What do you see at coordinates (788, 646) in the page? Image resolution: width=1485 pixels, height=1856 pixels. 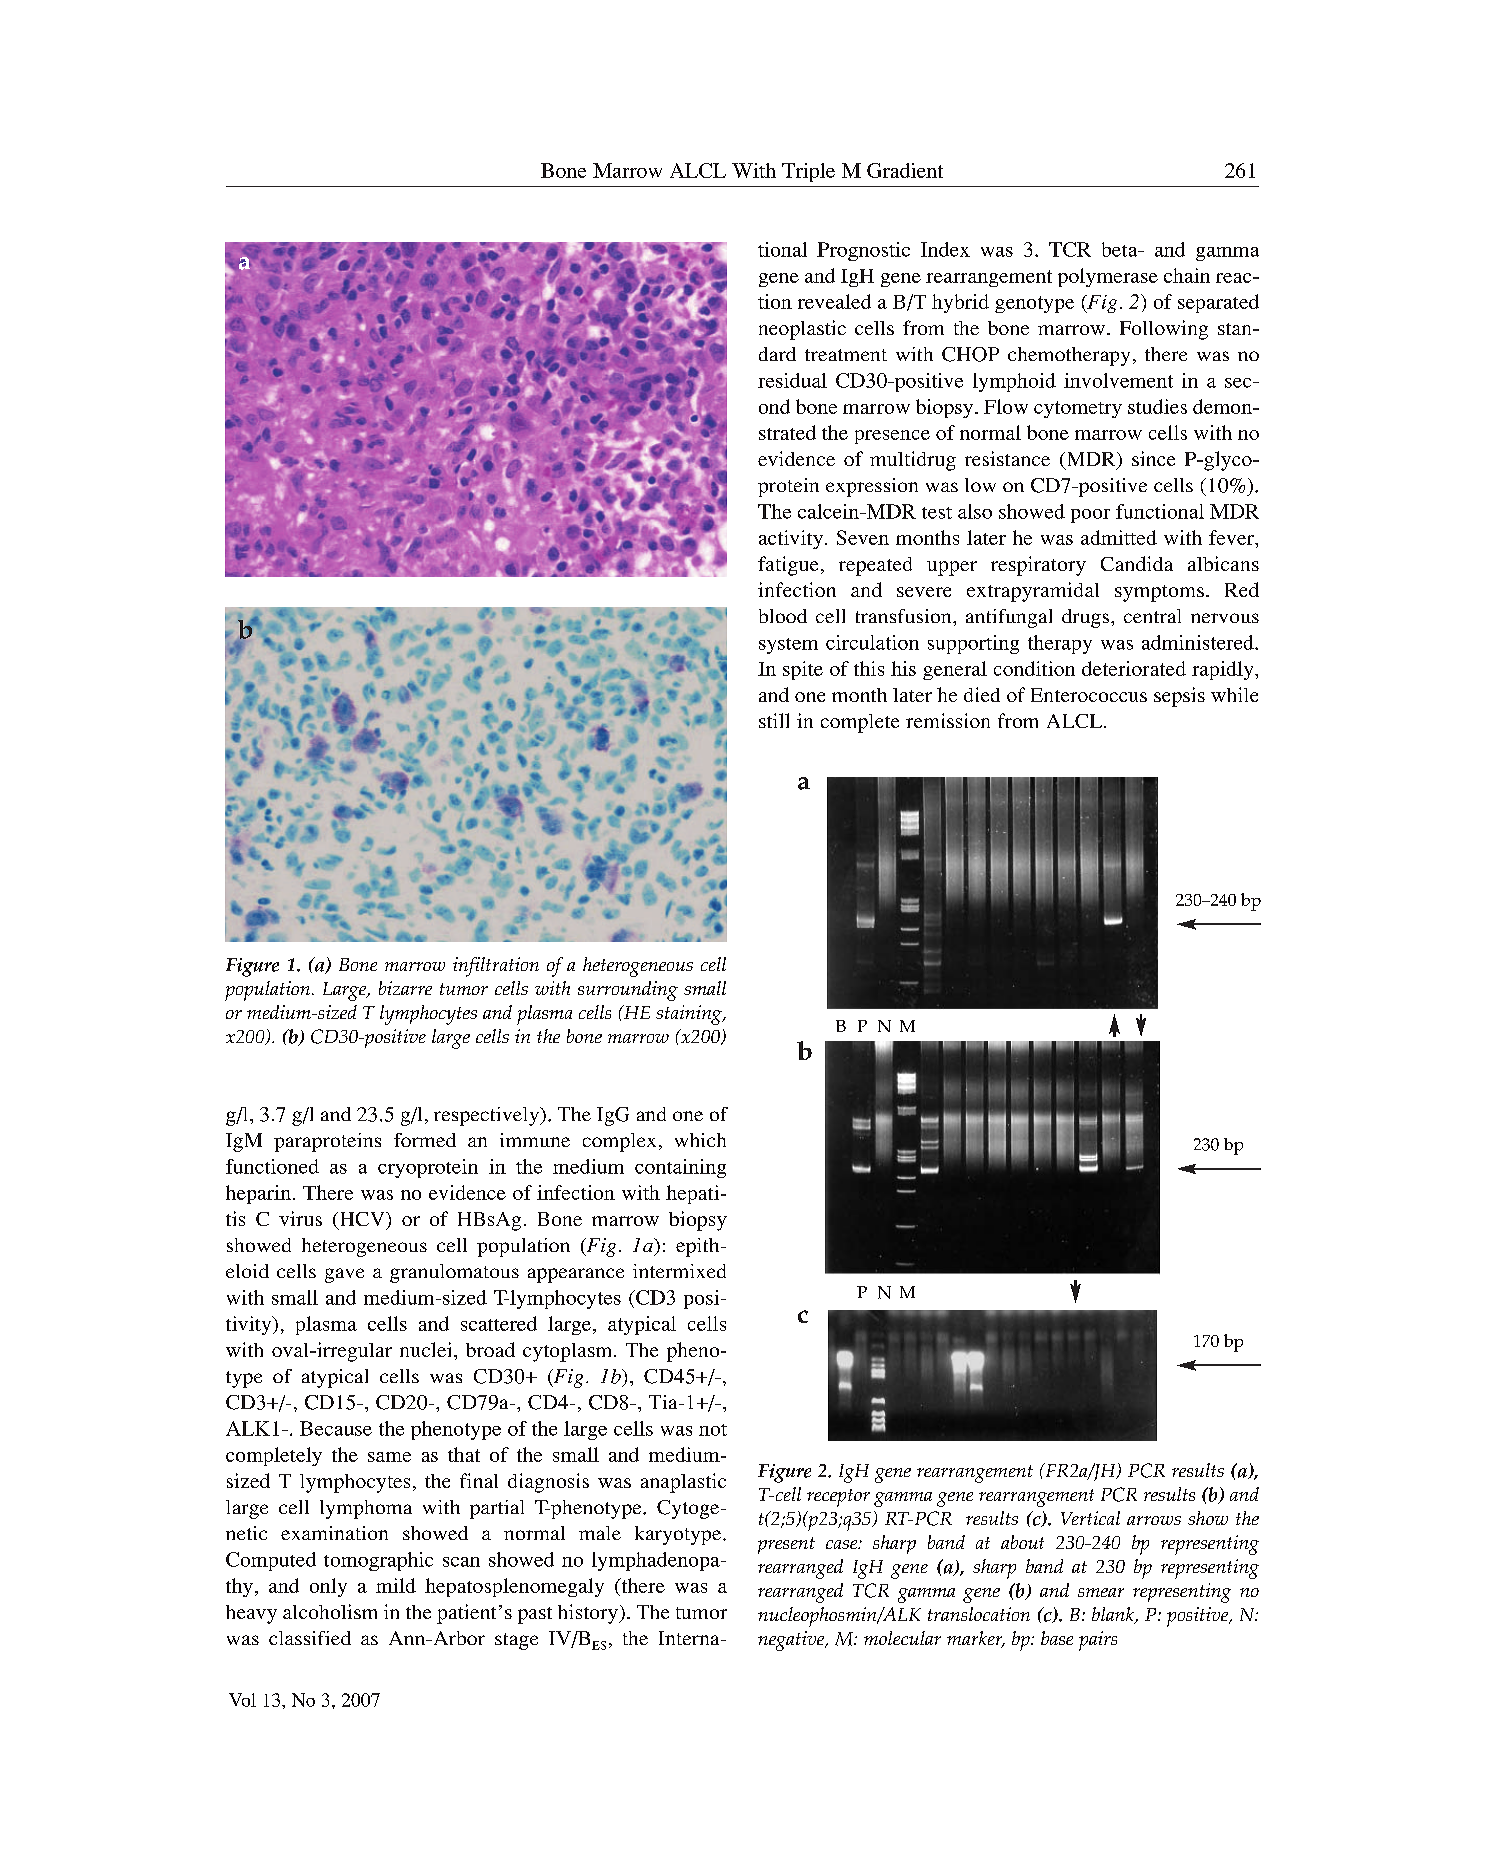 I see `system` at bounding box center [788, 646].
